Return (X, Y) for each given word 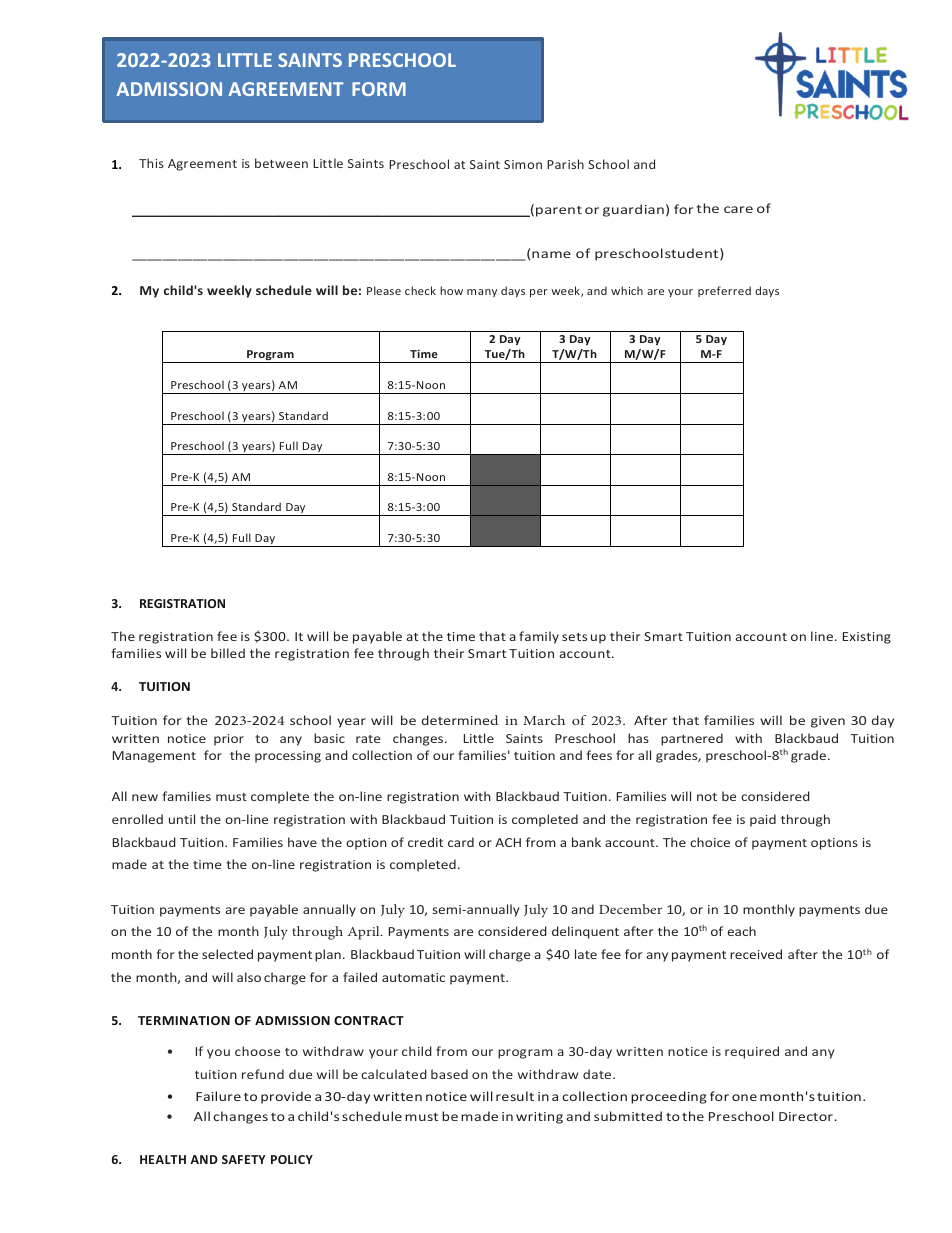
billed (228, 653)
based (449, 1074)
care (738, 209)
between (281, 163)
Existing (867, 638)
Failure (218, 1096)
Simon (523, 164)
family (539, 637)
